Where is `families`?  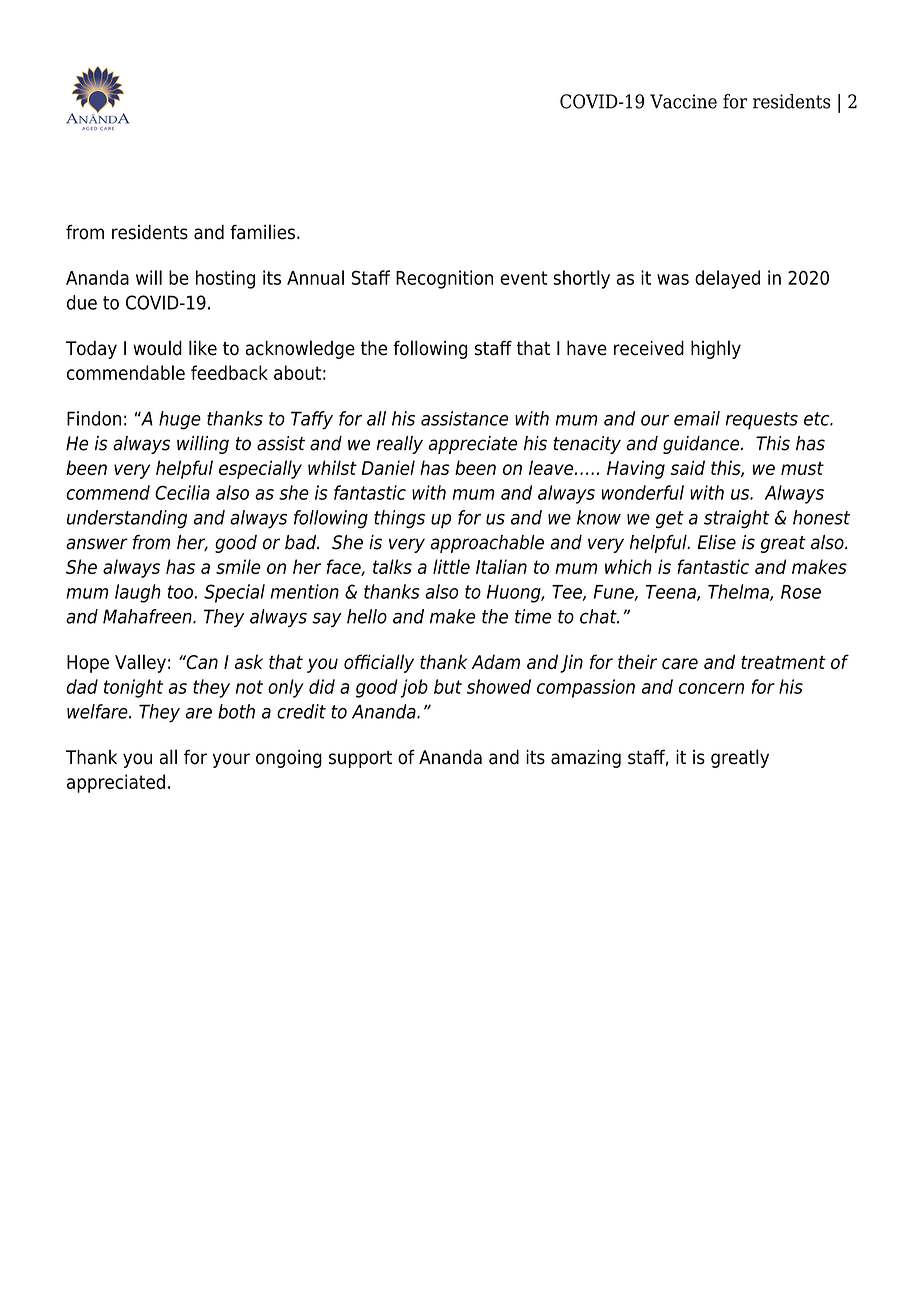
families is located at coordinates (262, 232).
